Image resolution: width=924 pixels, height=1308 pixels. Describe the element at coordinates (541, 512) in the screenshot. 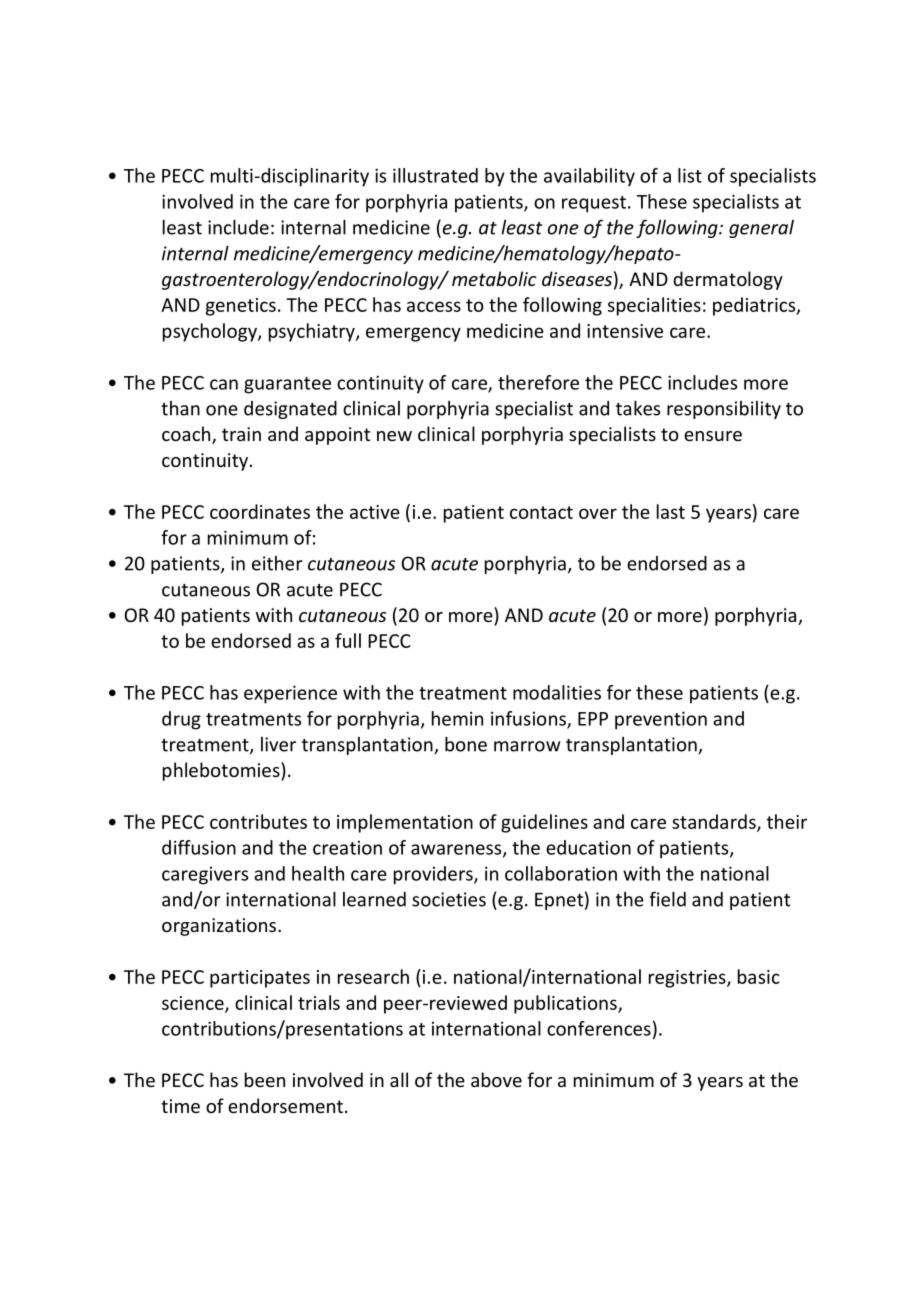

I see `contact` at that location.
